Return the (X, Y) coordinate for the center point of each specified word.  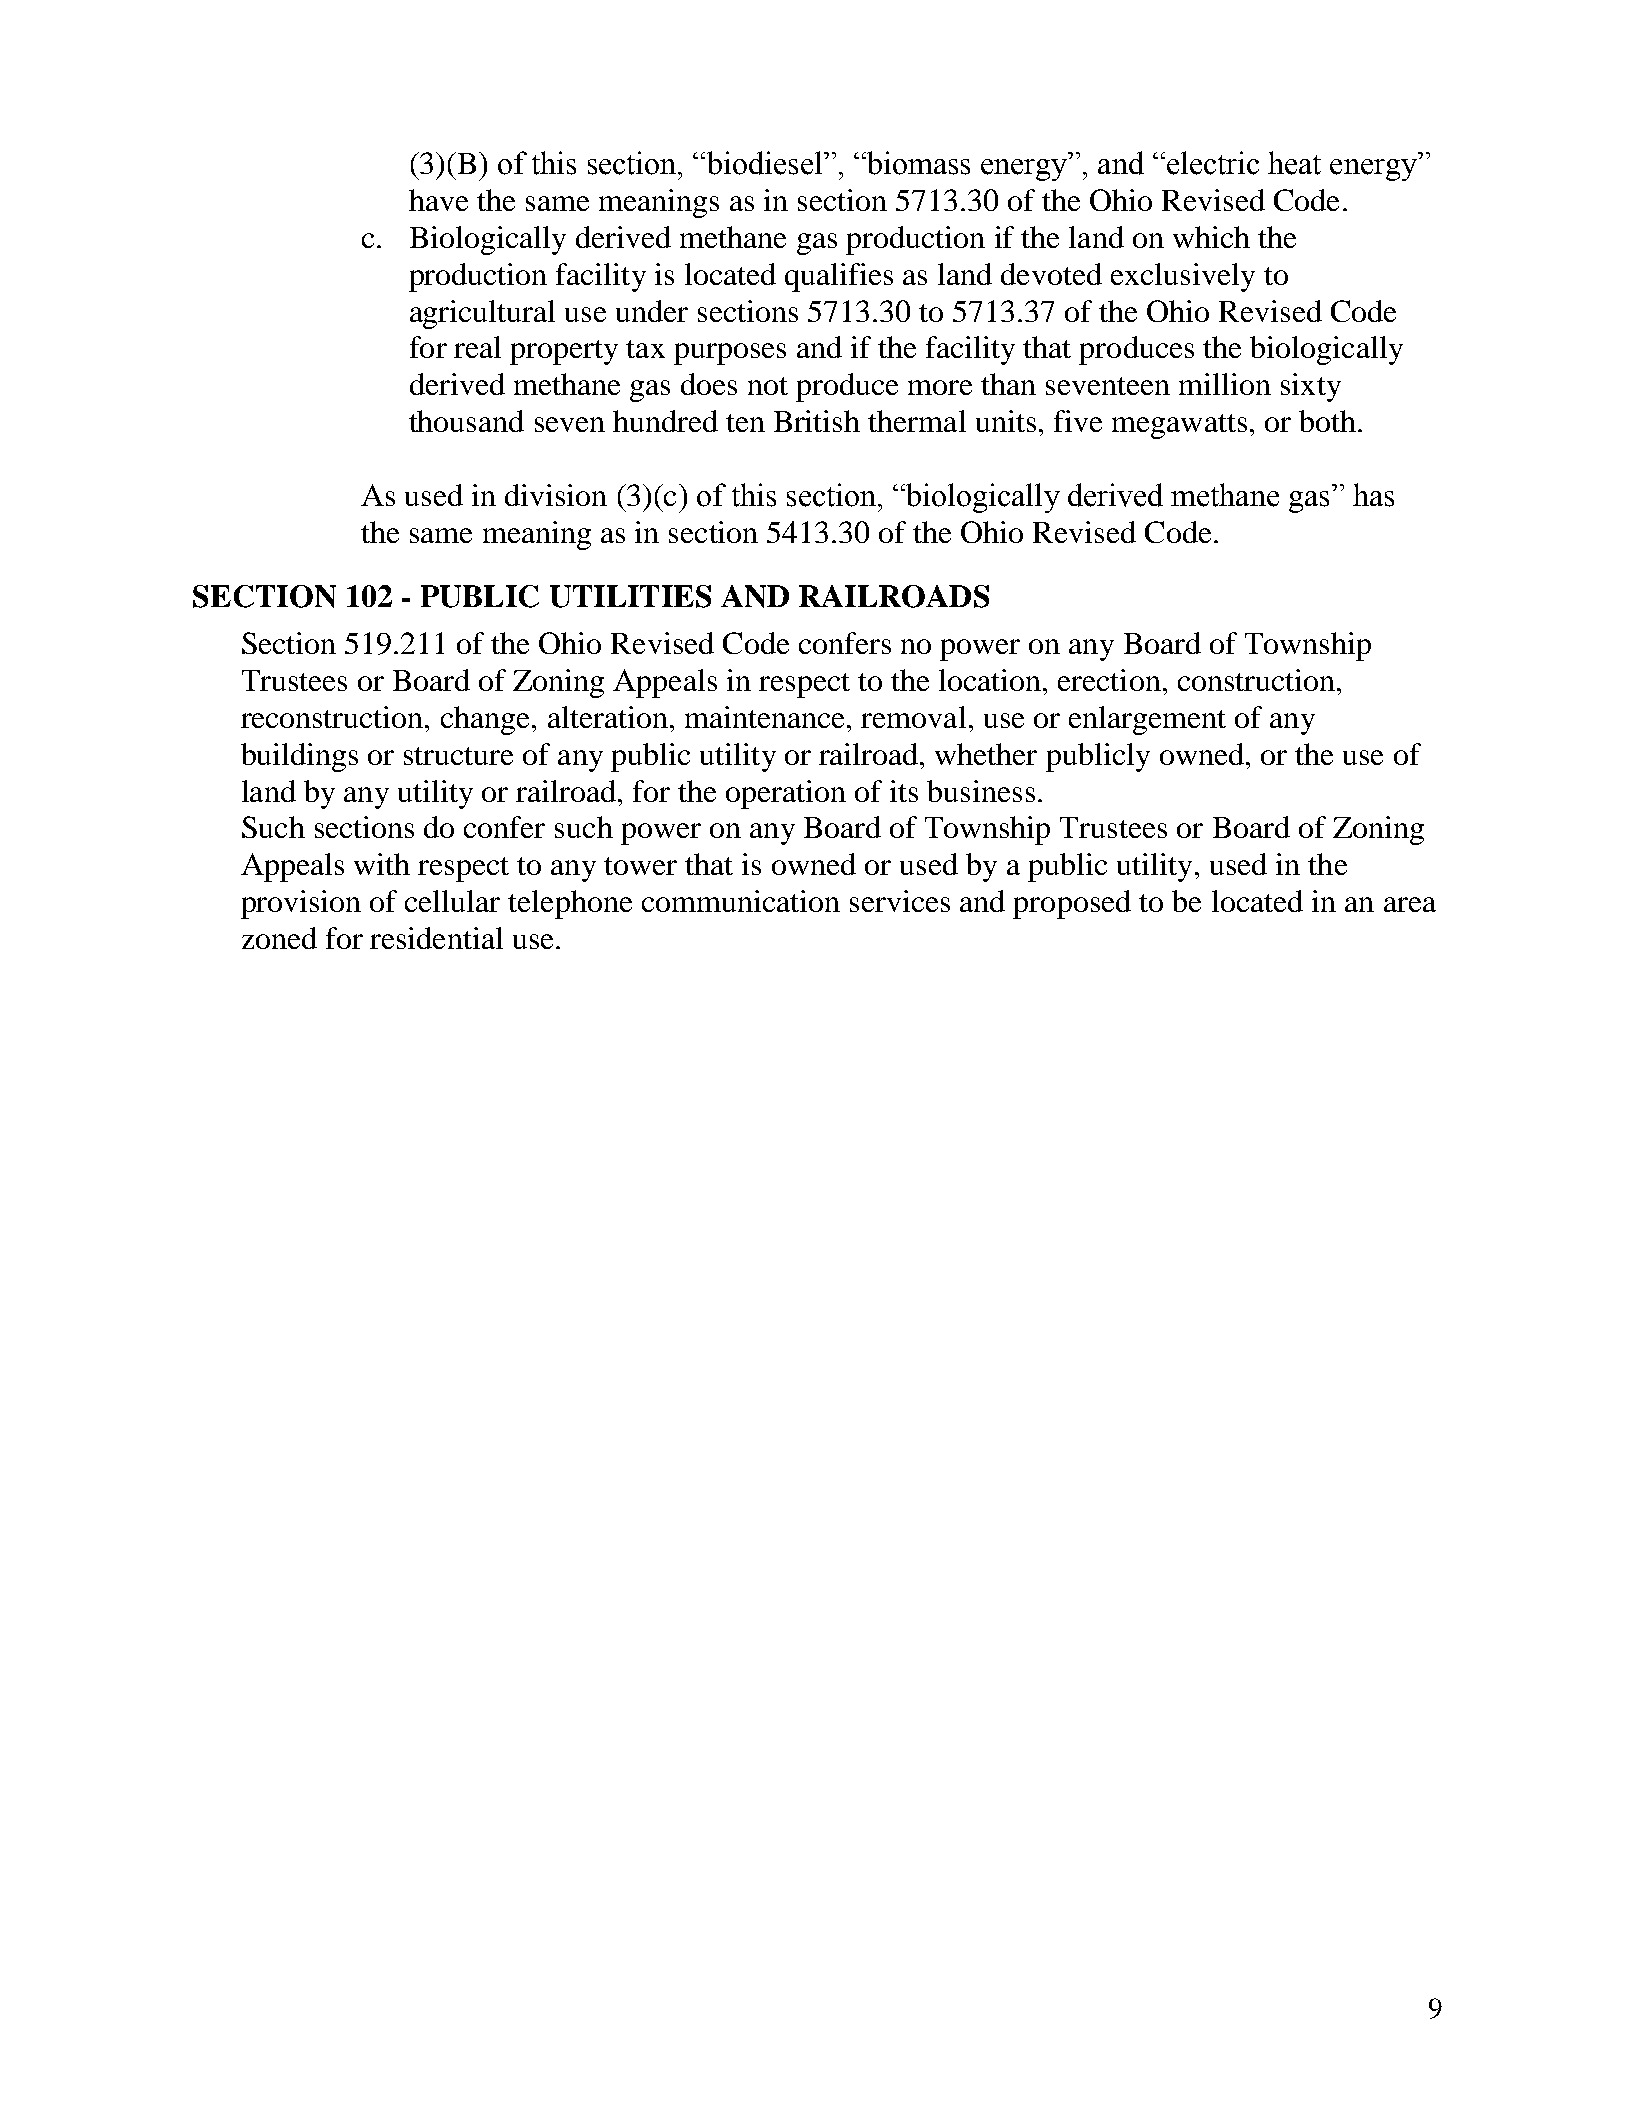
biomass (917, 163)
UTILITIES (630, 596)
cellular (452, 901)
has (1373, 495)
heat (1294, 163)
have (438, 200)
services (900, 901)
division (556, 495)
